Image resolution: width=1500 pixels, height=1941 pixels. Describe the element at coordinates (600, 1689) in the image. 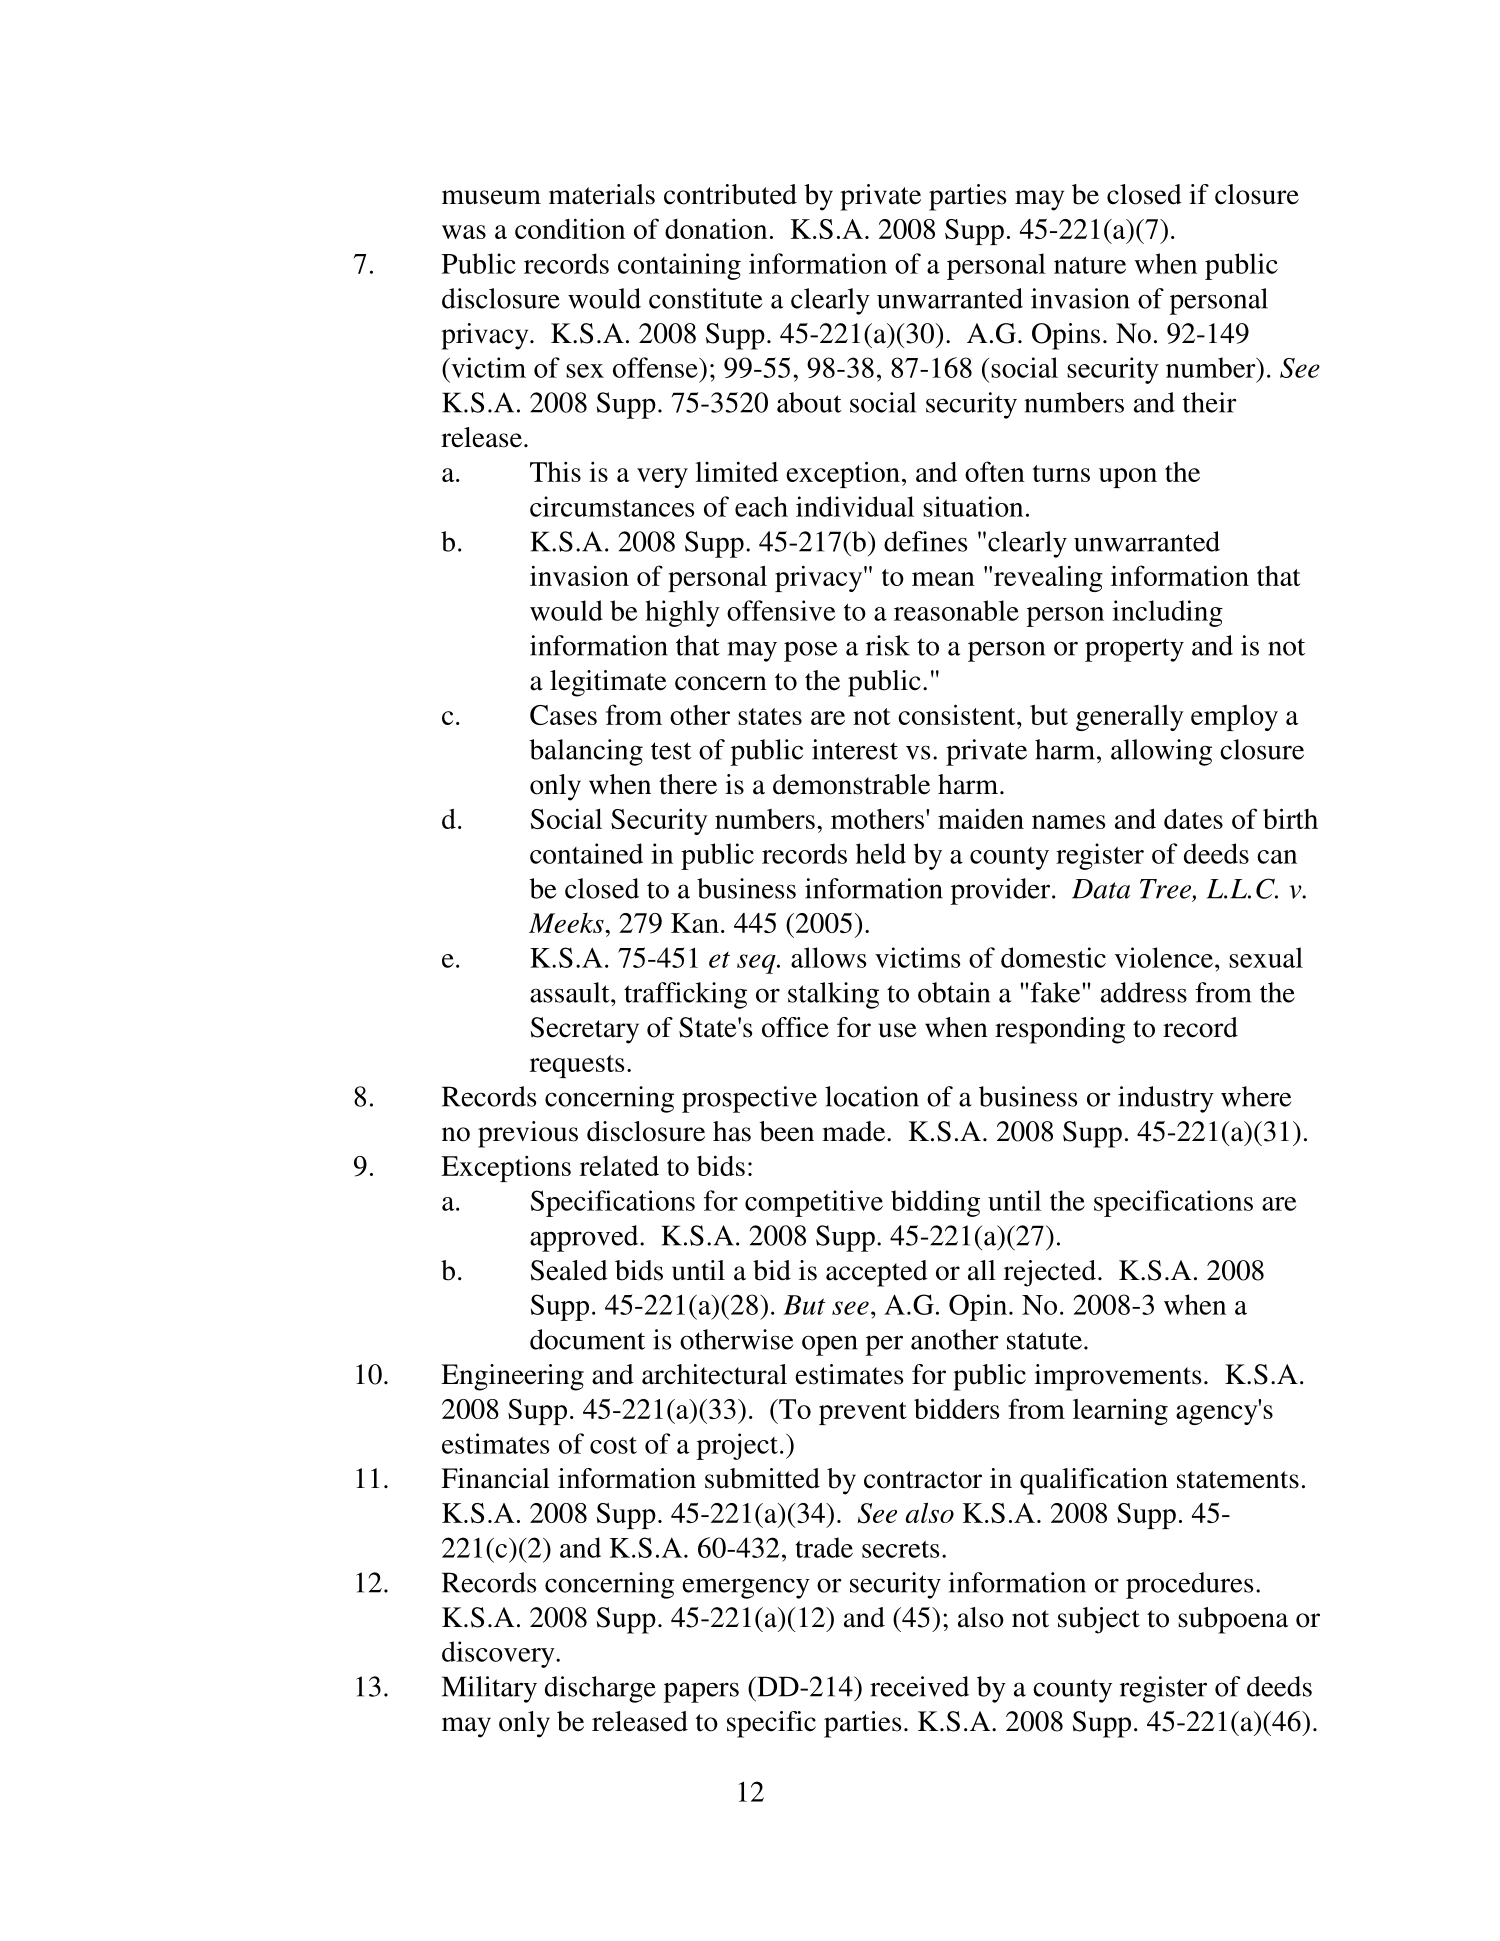

I see `discharge` at that location.
